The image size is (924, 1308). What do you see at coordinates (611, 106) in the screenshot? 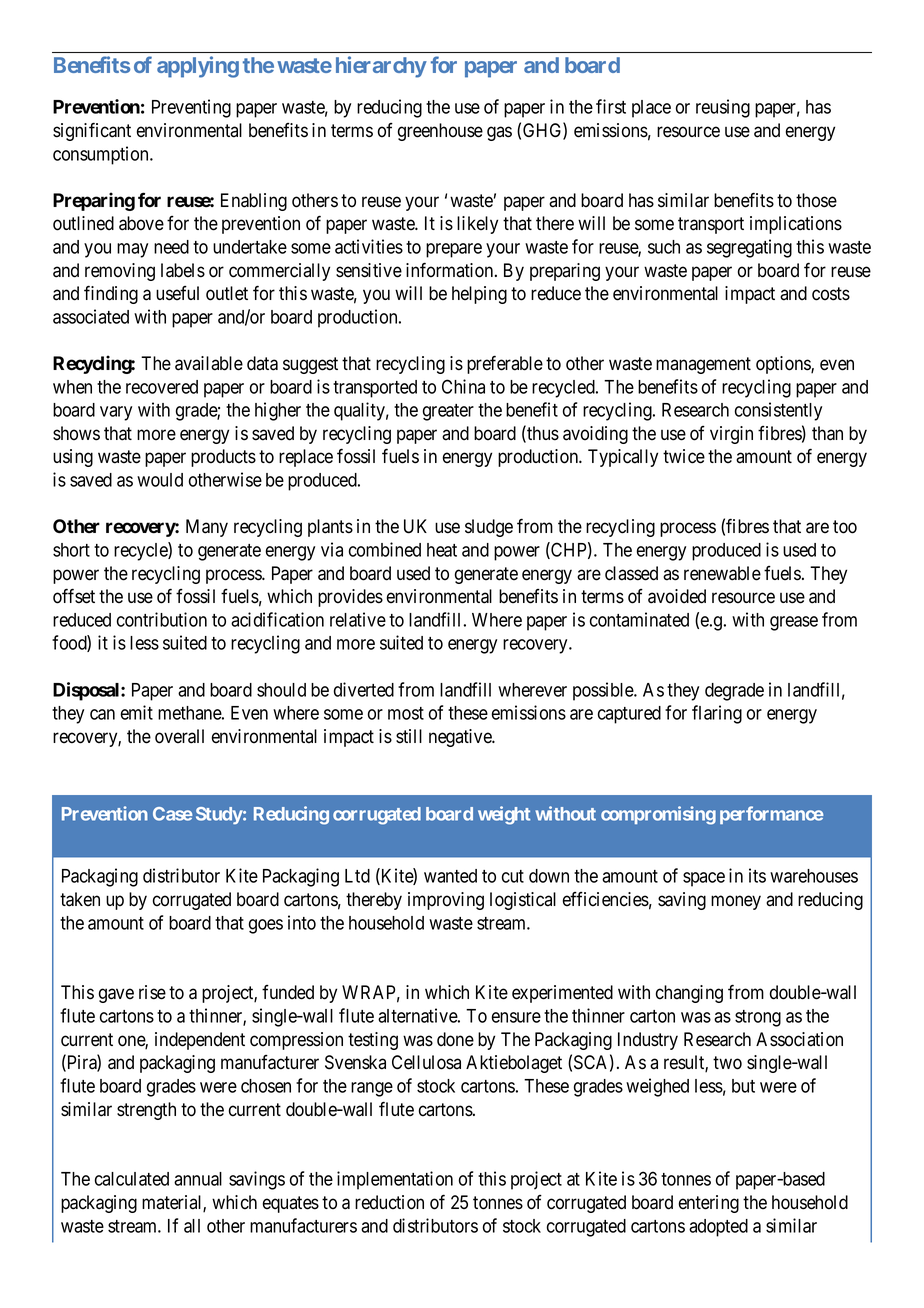
I see `first` at bounding box center [611, 106].
